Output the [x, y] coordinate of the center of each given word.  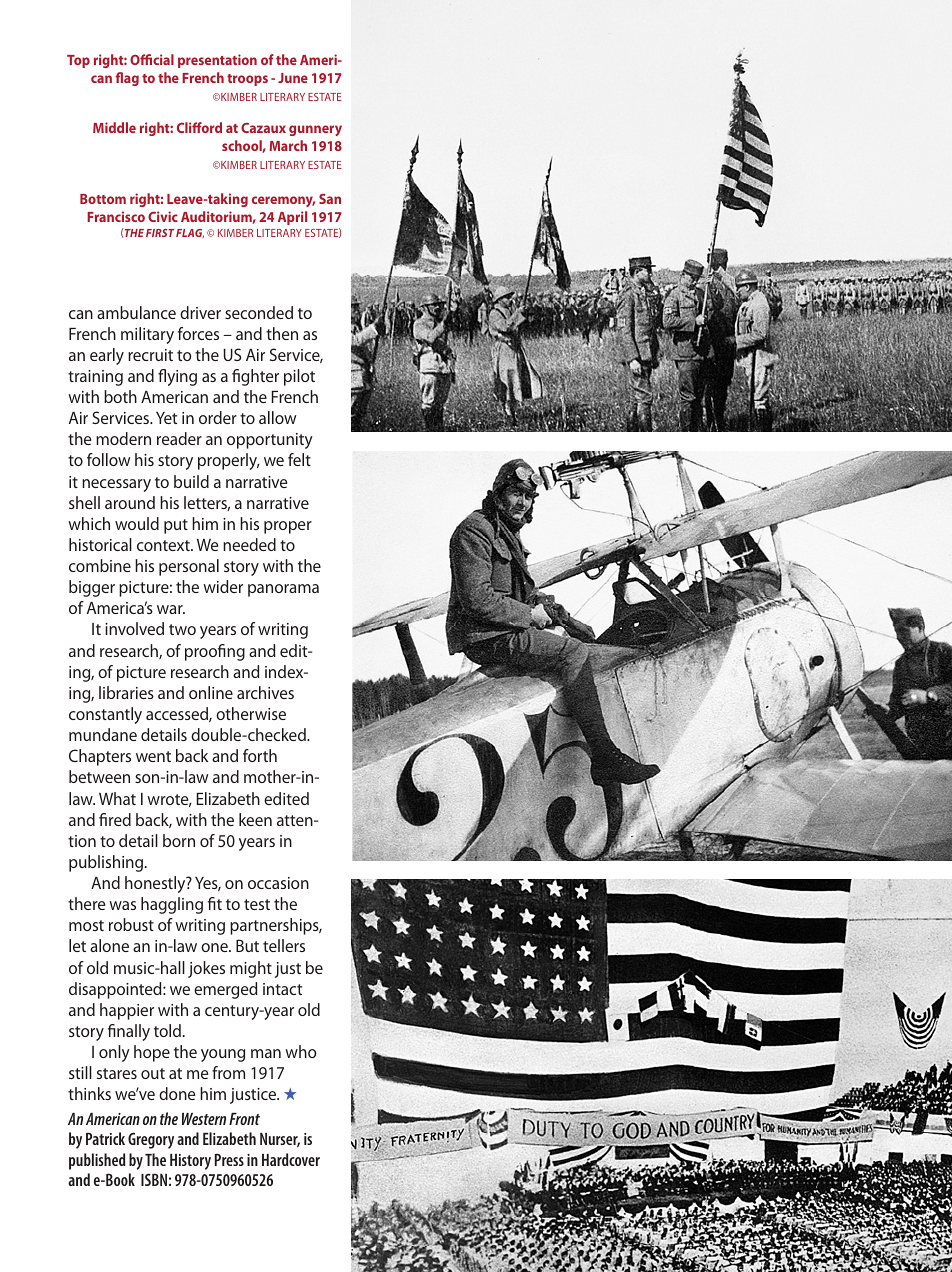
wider [223, 586]
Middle [114, 127]
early [107, 356]
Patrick [105, 1138]
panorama [283, 590]
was [122, 905]
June [293, 78]
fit [215, 903]
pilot [299, 377]
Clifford [199, 127]
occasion [278, 883]
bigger [92, 588]
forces [198, 333]
